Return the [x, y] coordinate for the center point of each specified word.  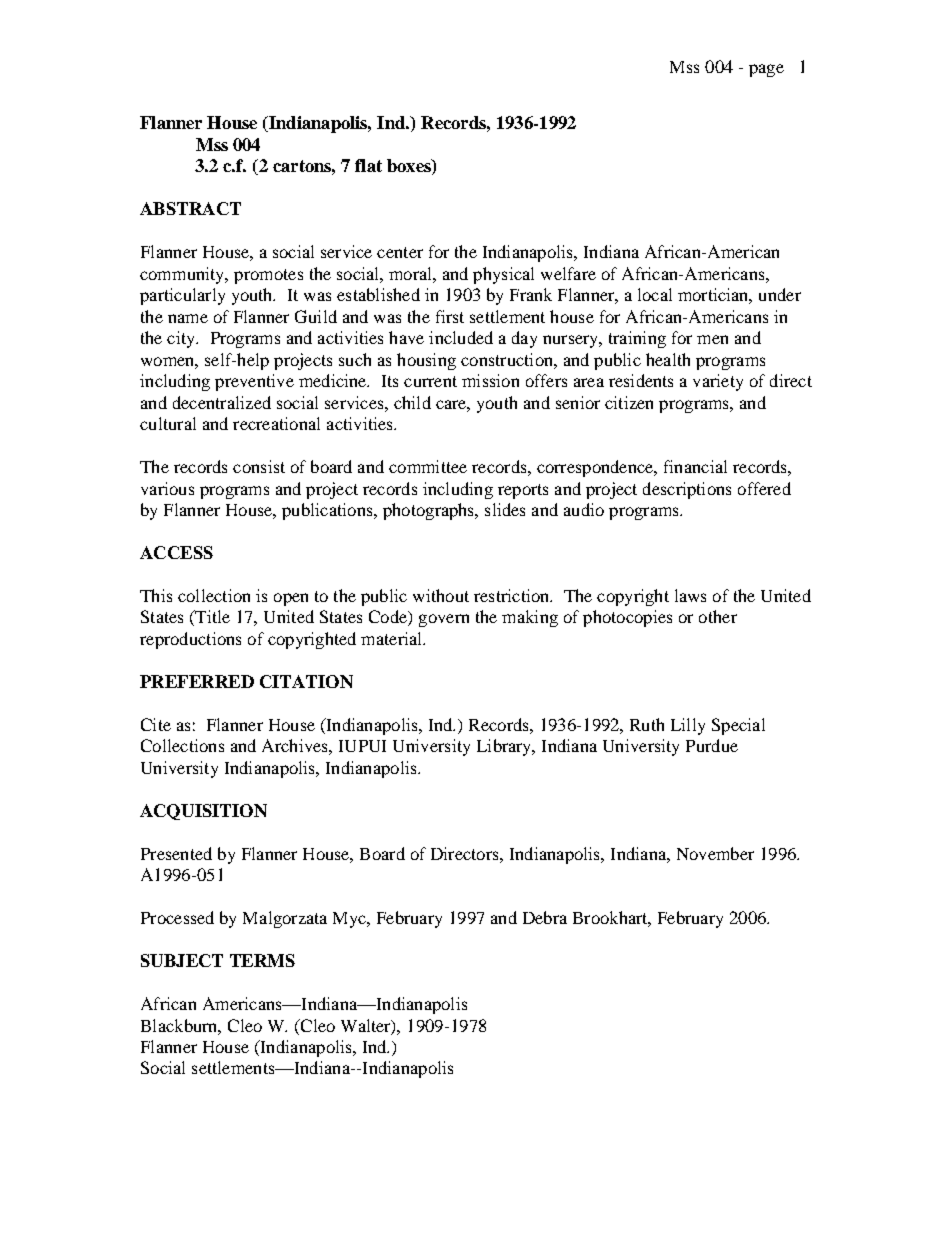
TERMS [262, 960]
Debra [545, 917]
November [715, 853]
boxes [410, 167]
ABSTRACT [190, 208]
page [766, 70]
